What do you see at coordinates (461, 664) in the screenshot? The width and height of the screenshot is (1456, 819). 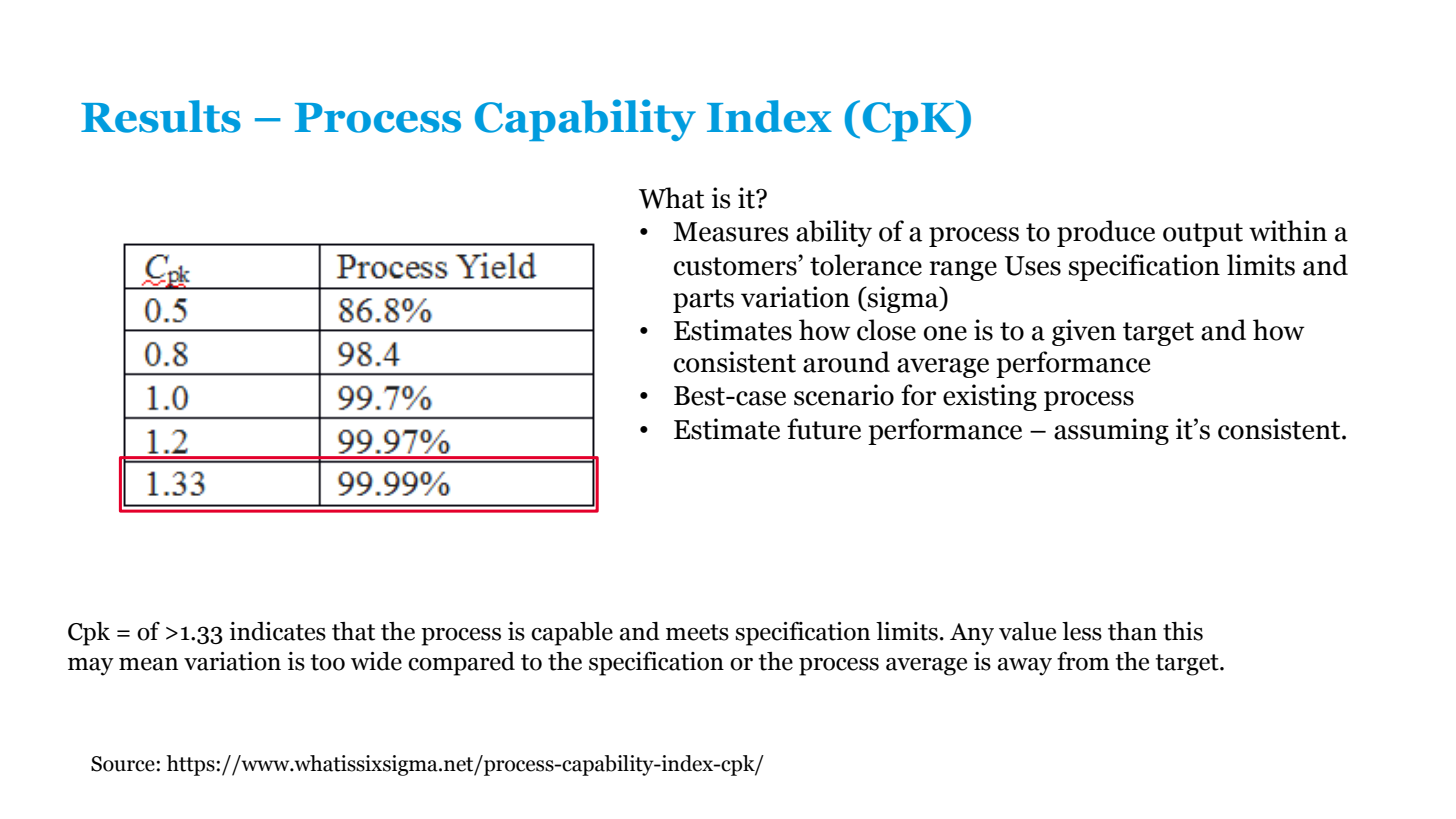 I see `compared` at bounding box center [461, 664].
